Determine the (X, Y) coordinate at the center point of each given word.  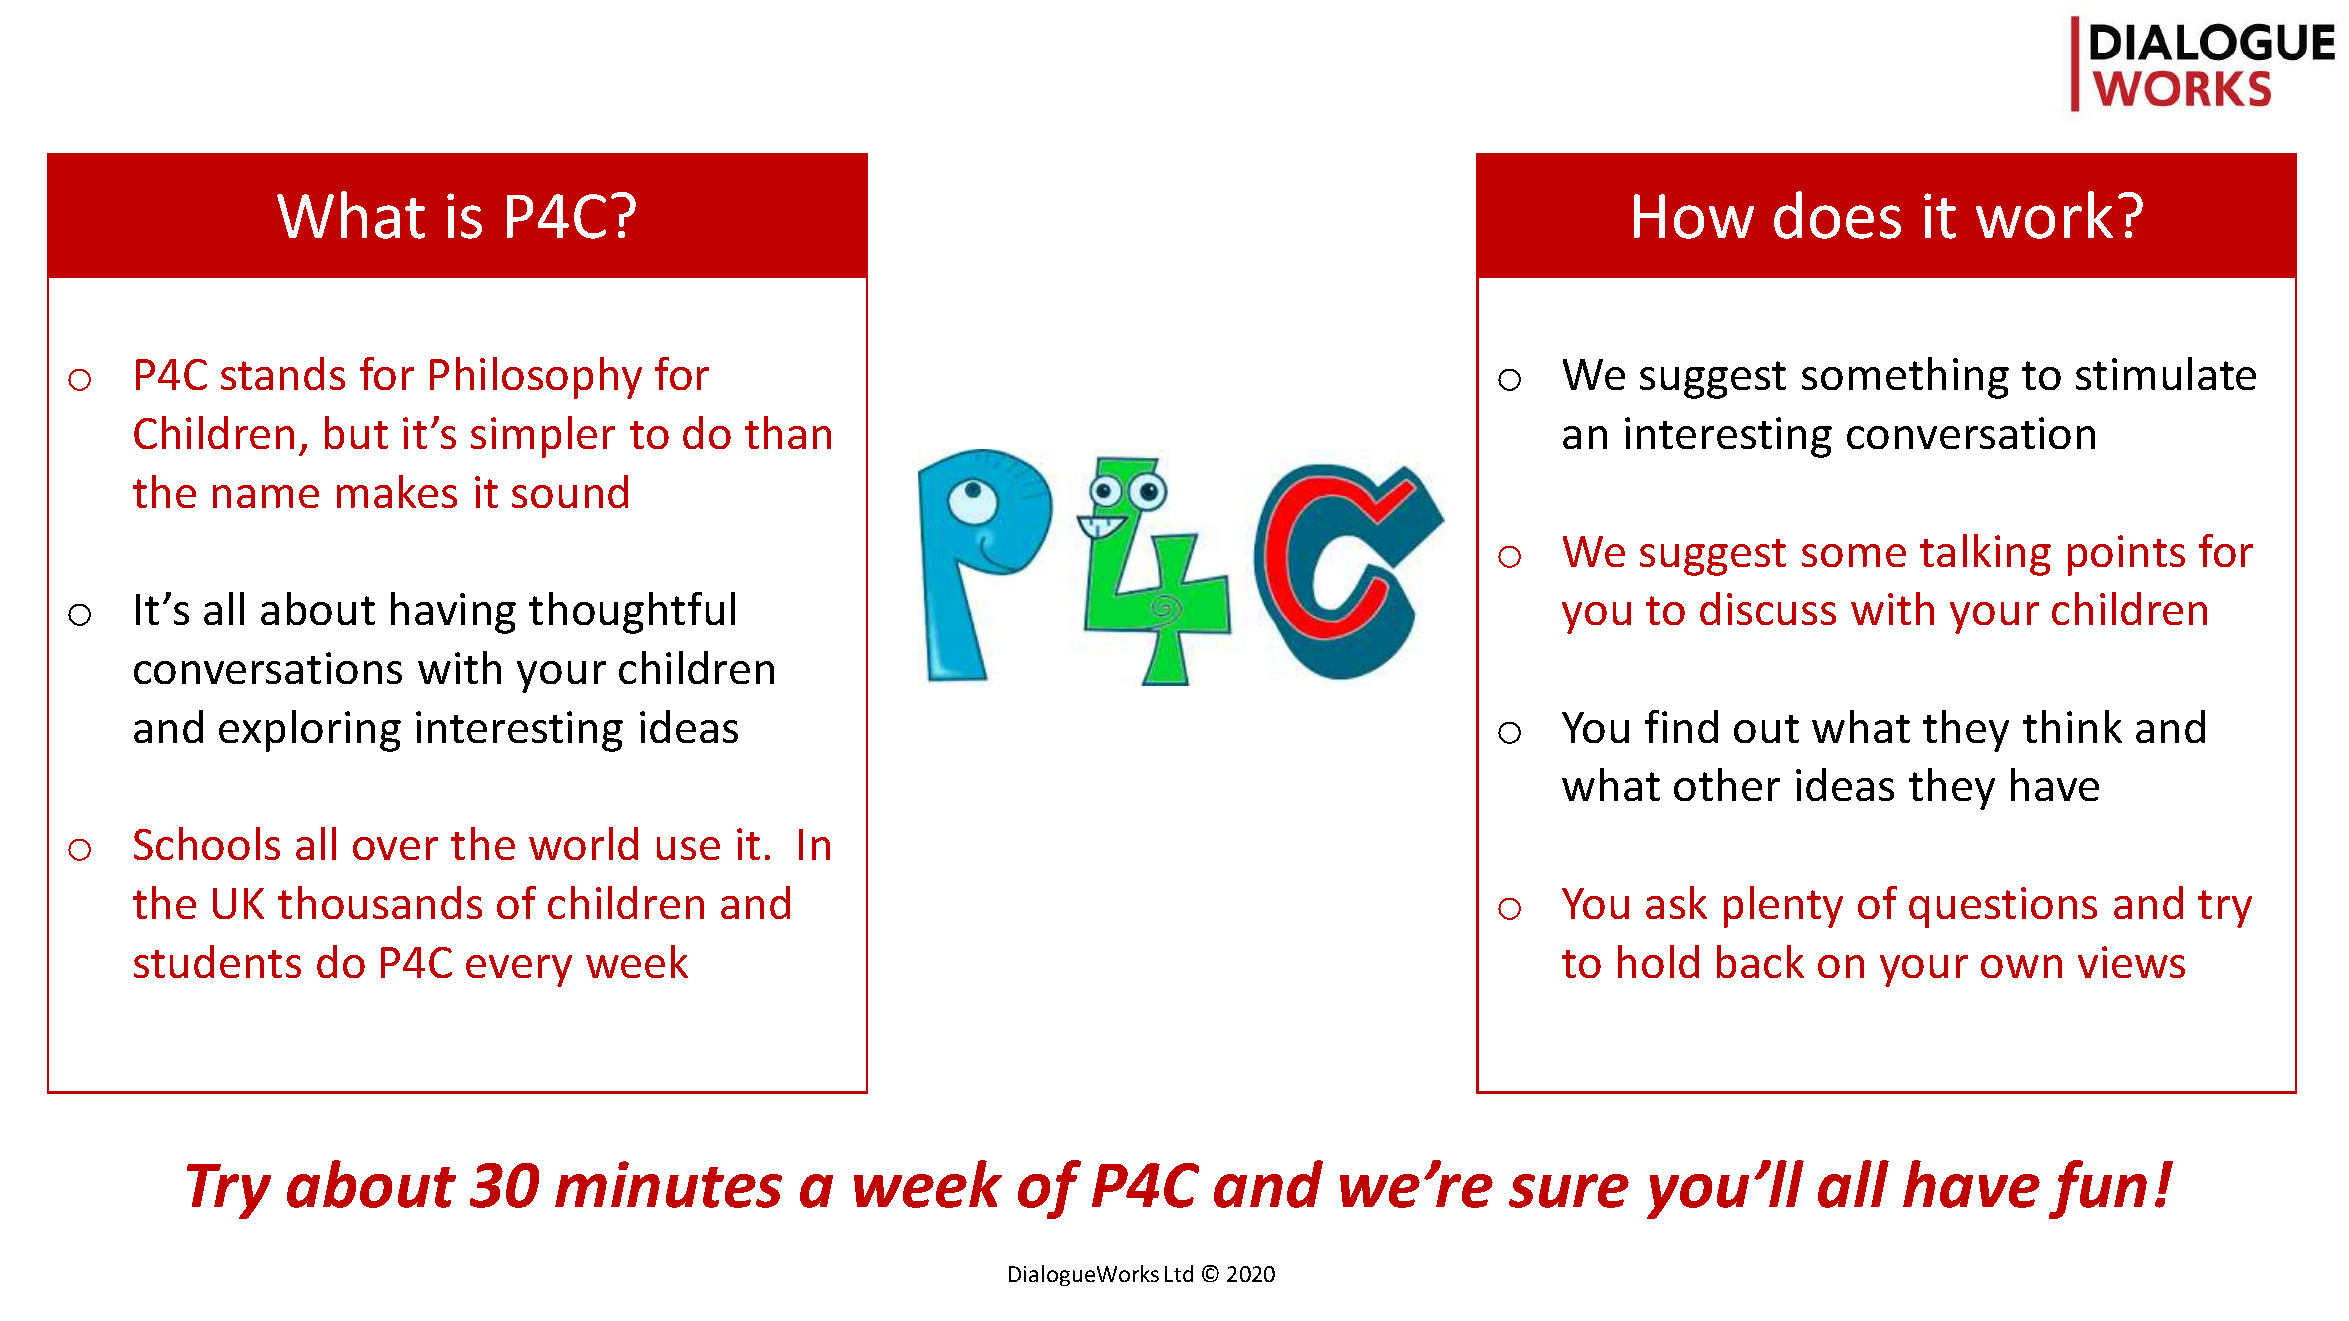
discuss (1768, 608)
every (519, 971)
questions (2003, 907)
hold (1658, 961)
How (1694, 216)
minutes (668, 1184)
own (2021, 966)
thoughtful (632, 613)
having (453, 613)
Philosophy (536, 378)
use (688, 848)
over (395, 848)
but (356, 432)
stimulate (2166, 373)
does (1837, 215)
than (788, 432)
